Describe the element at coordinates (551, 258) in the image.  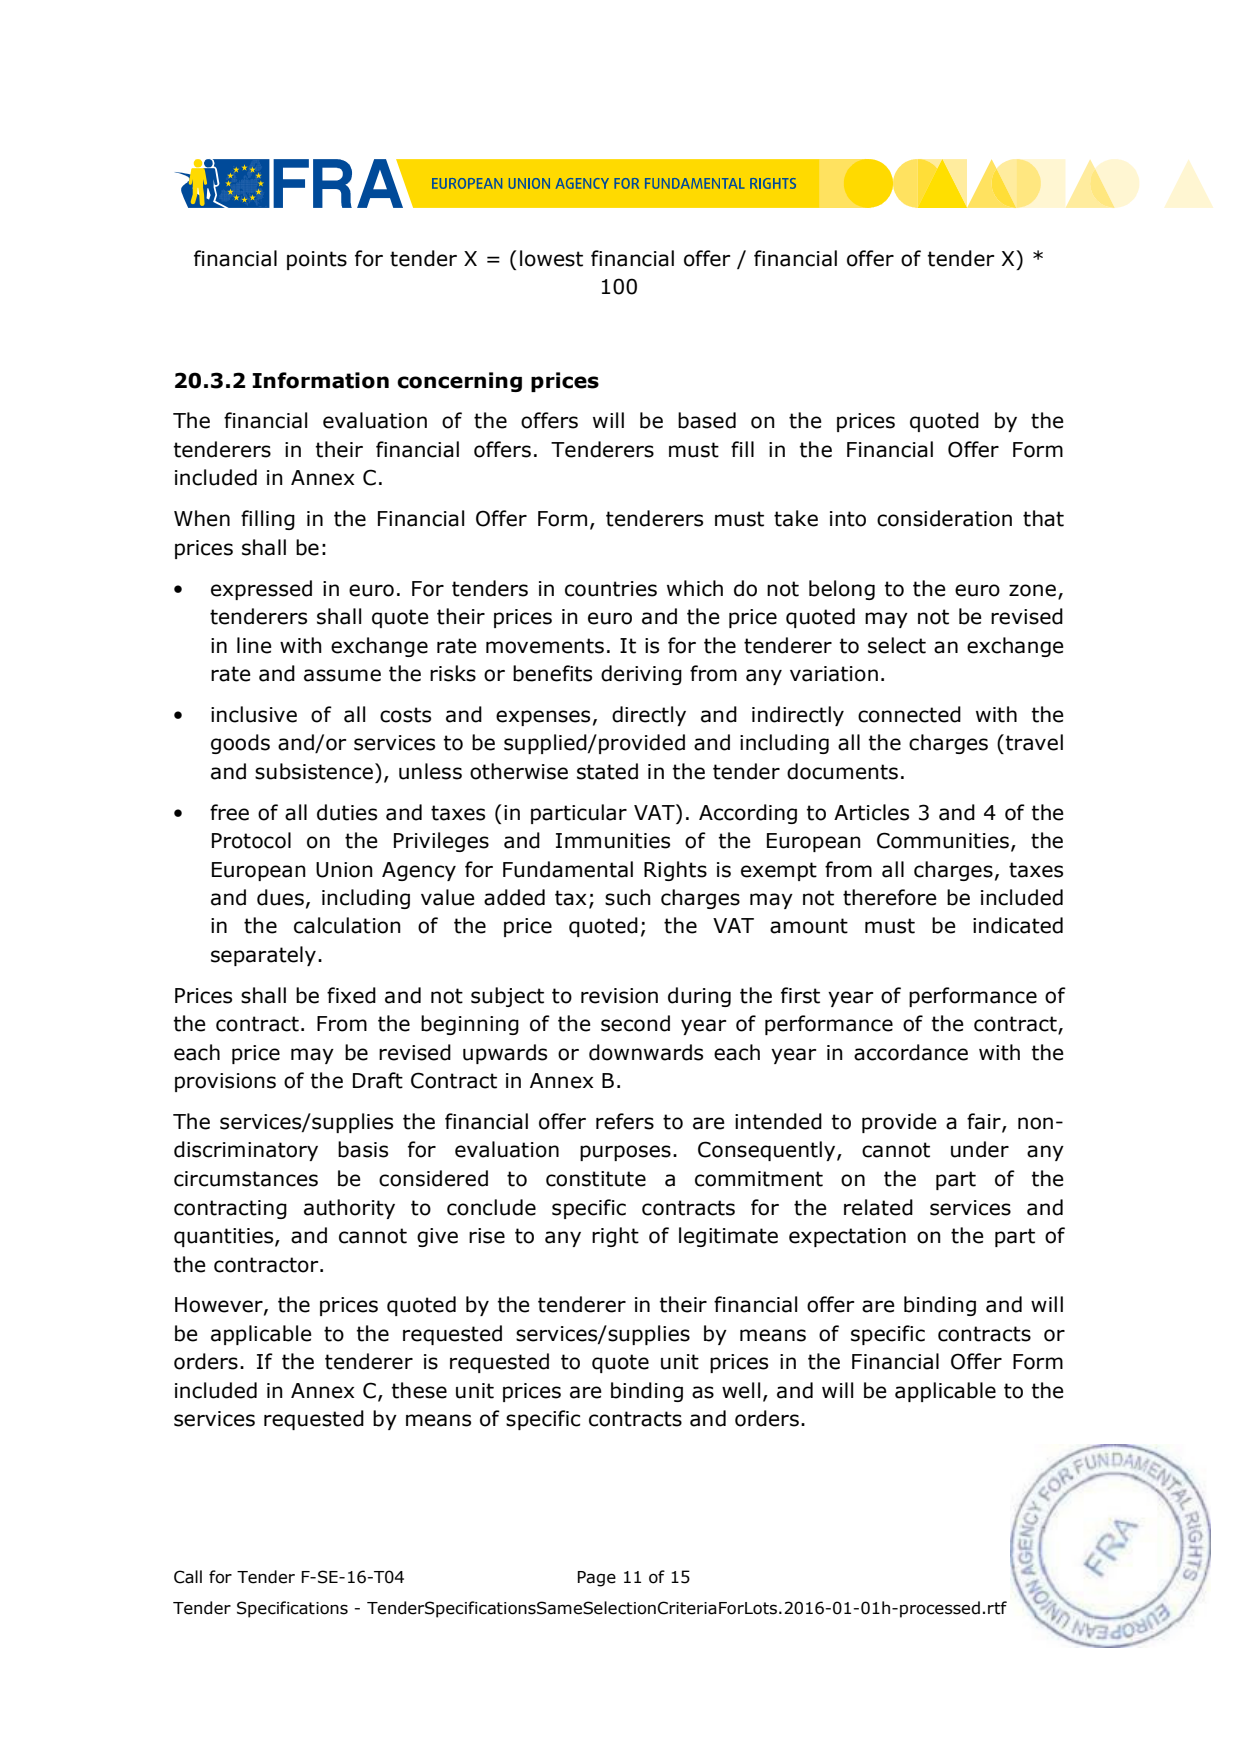
I see `lowest` at that location.
